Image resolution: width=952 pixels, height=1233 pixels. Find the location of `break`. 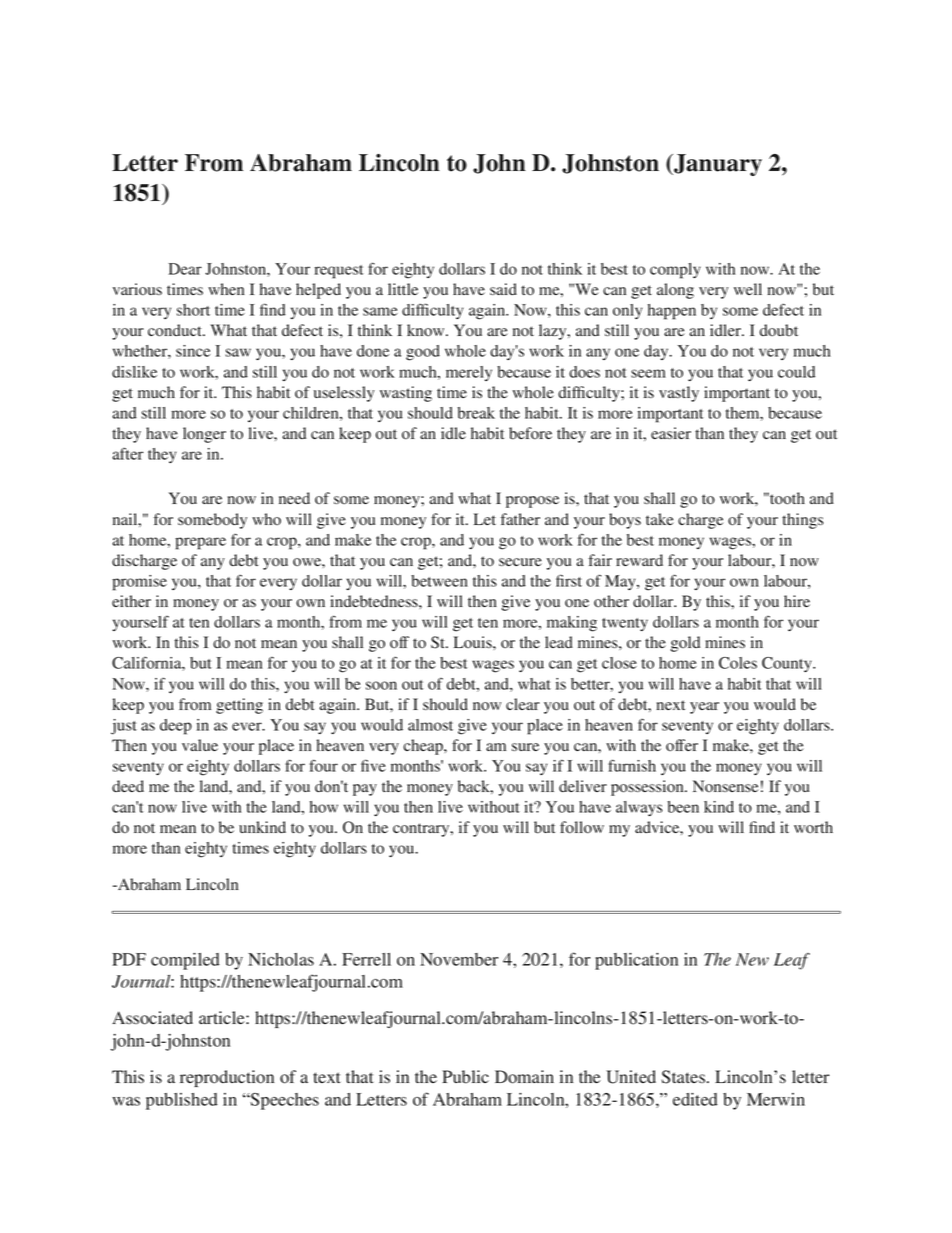

break is located at coordinates (476, 413).
